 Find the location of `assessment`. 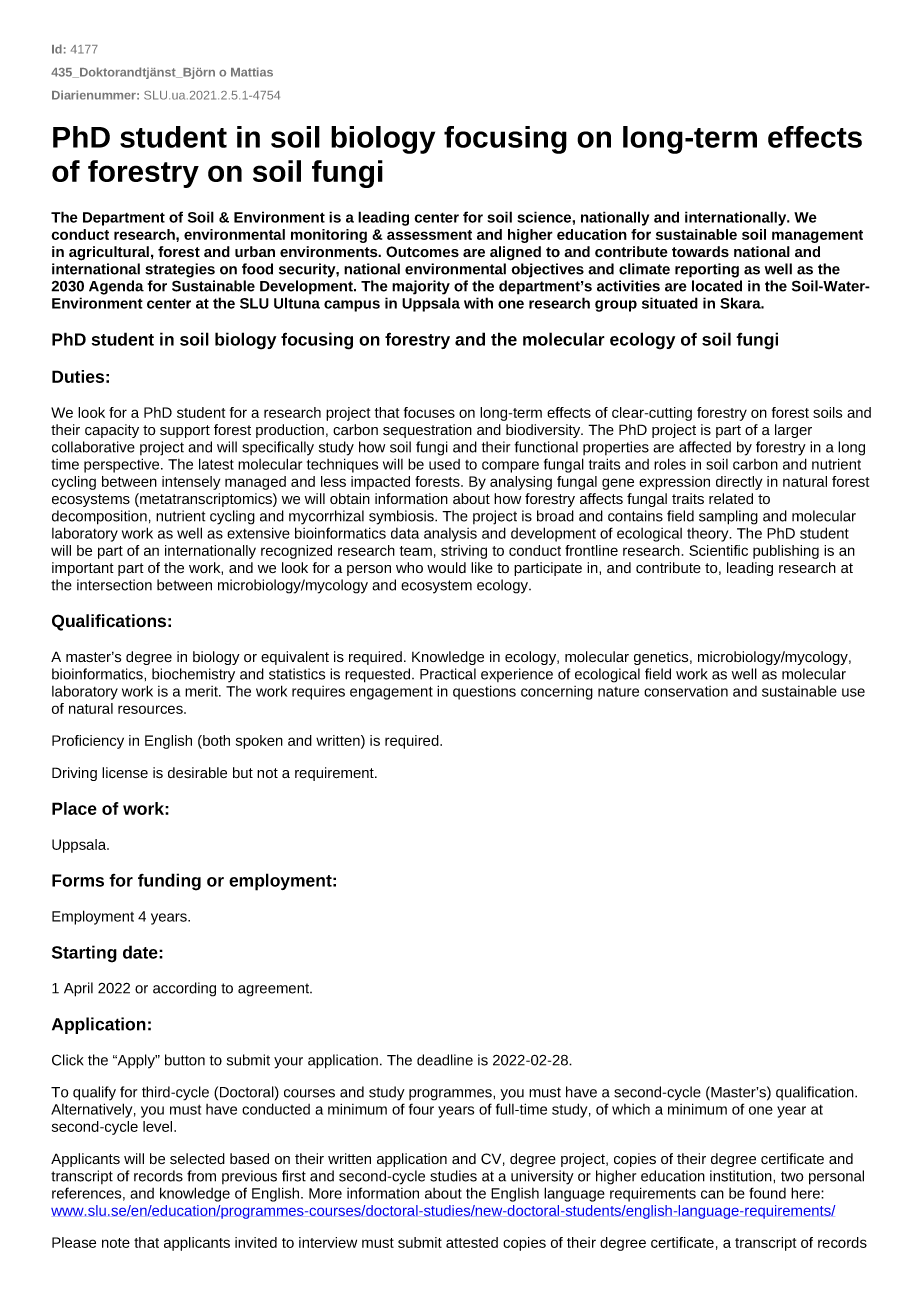

assessment is located at coordinates (429, 235).
